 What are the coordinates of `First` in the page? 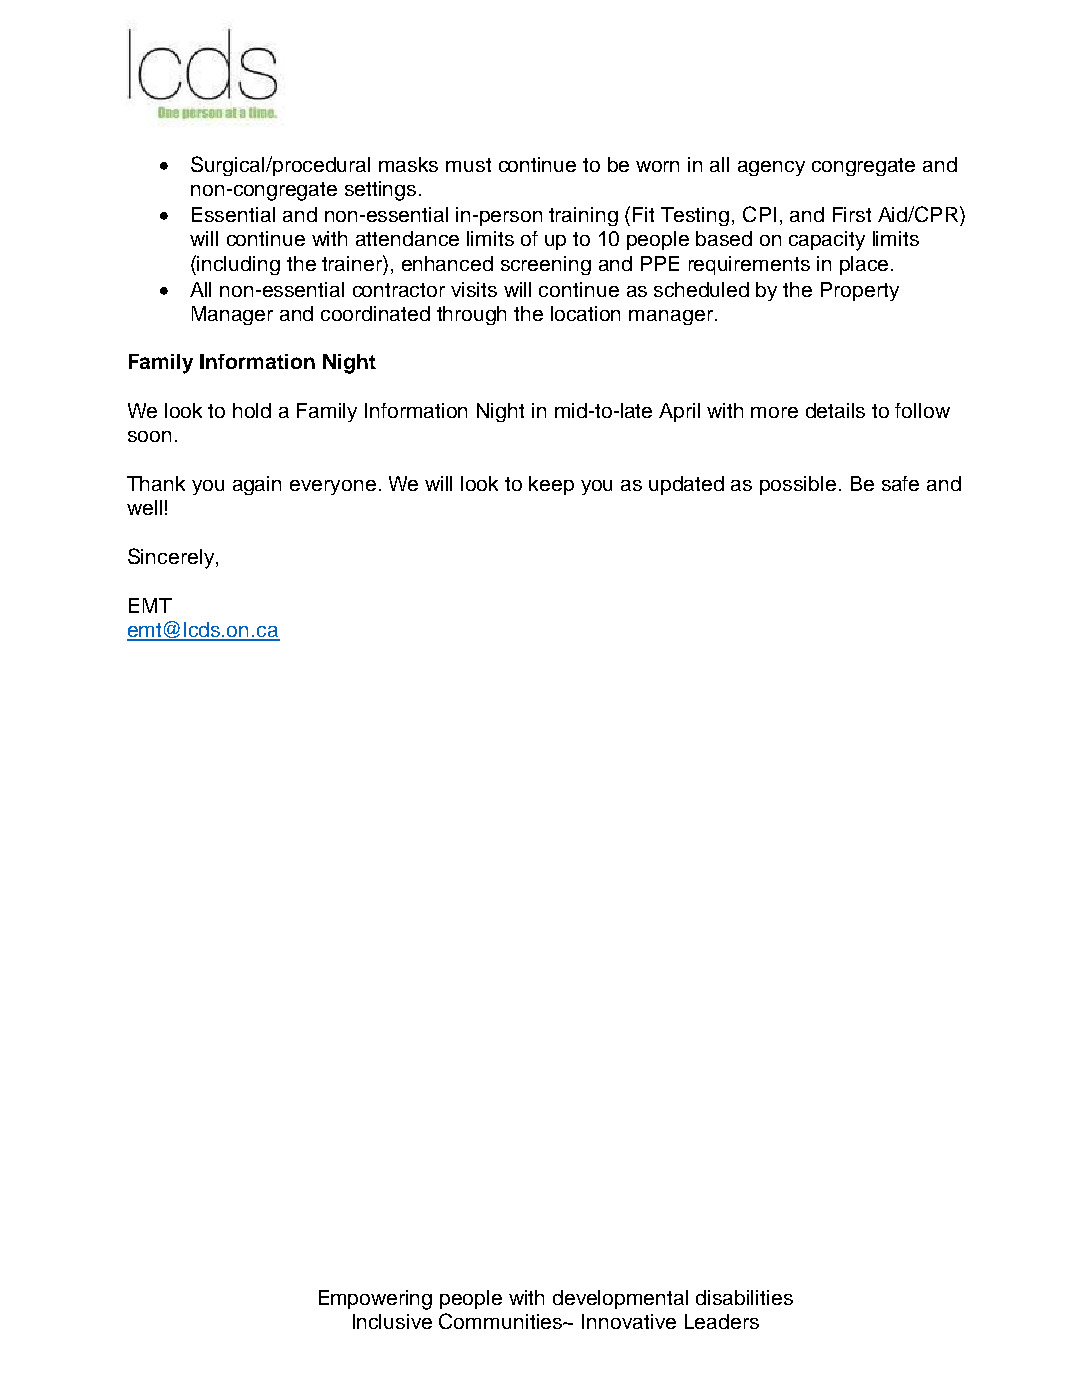 It's located at (852, 214).
